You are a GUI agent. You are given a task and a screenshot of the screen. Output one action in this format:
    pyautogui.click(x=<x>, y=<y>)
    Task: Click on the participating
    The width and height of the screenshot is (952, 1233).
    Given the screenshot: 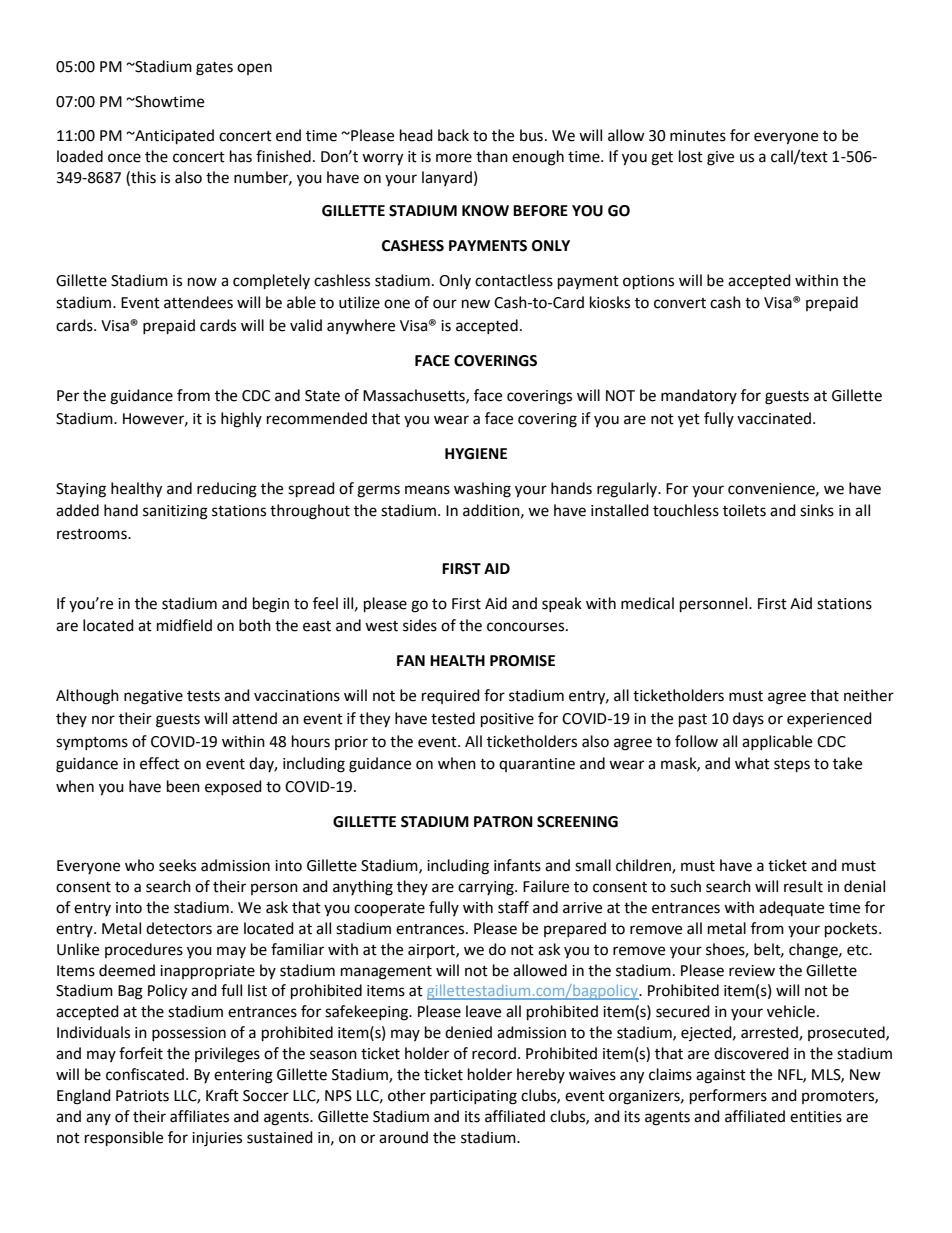 What is the action you would take?
    pyautogui.click(x=473, y=1097)
